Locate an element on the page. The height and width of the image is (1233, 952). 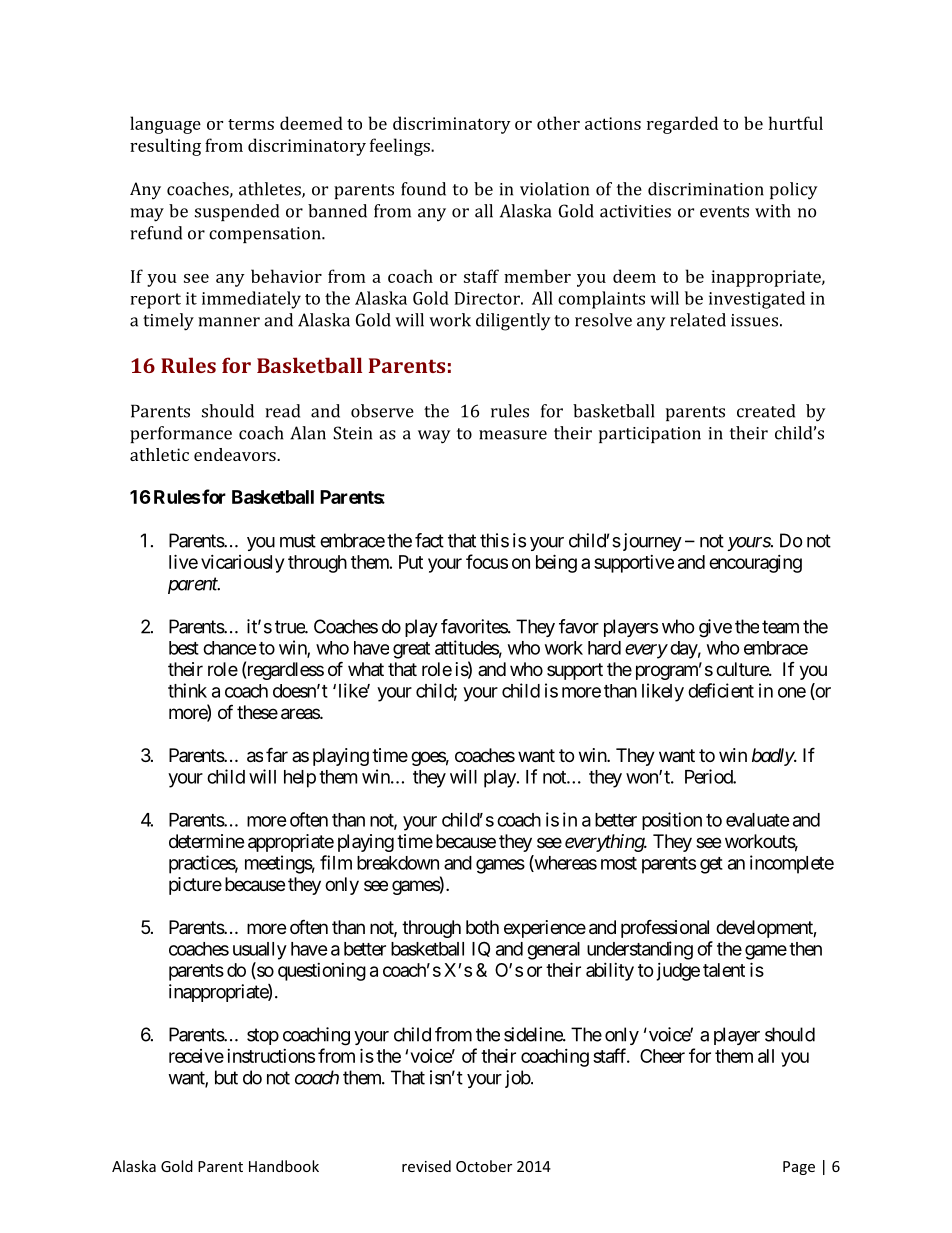
Handbook is located at coordinates (284, 1166).
